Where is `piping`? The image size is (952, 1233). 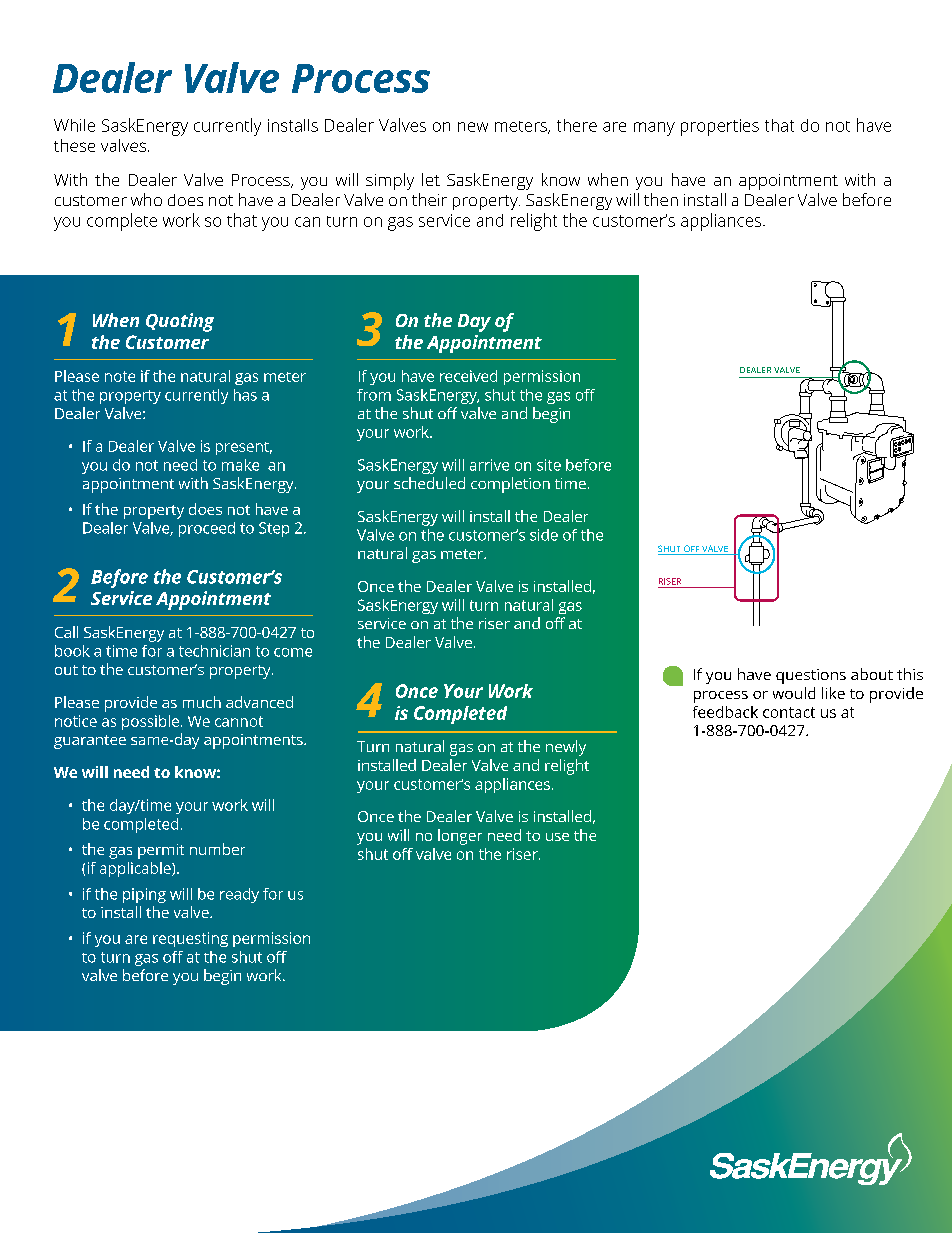 piping is located at coordinates (144, 895).
